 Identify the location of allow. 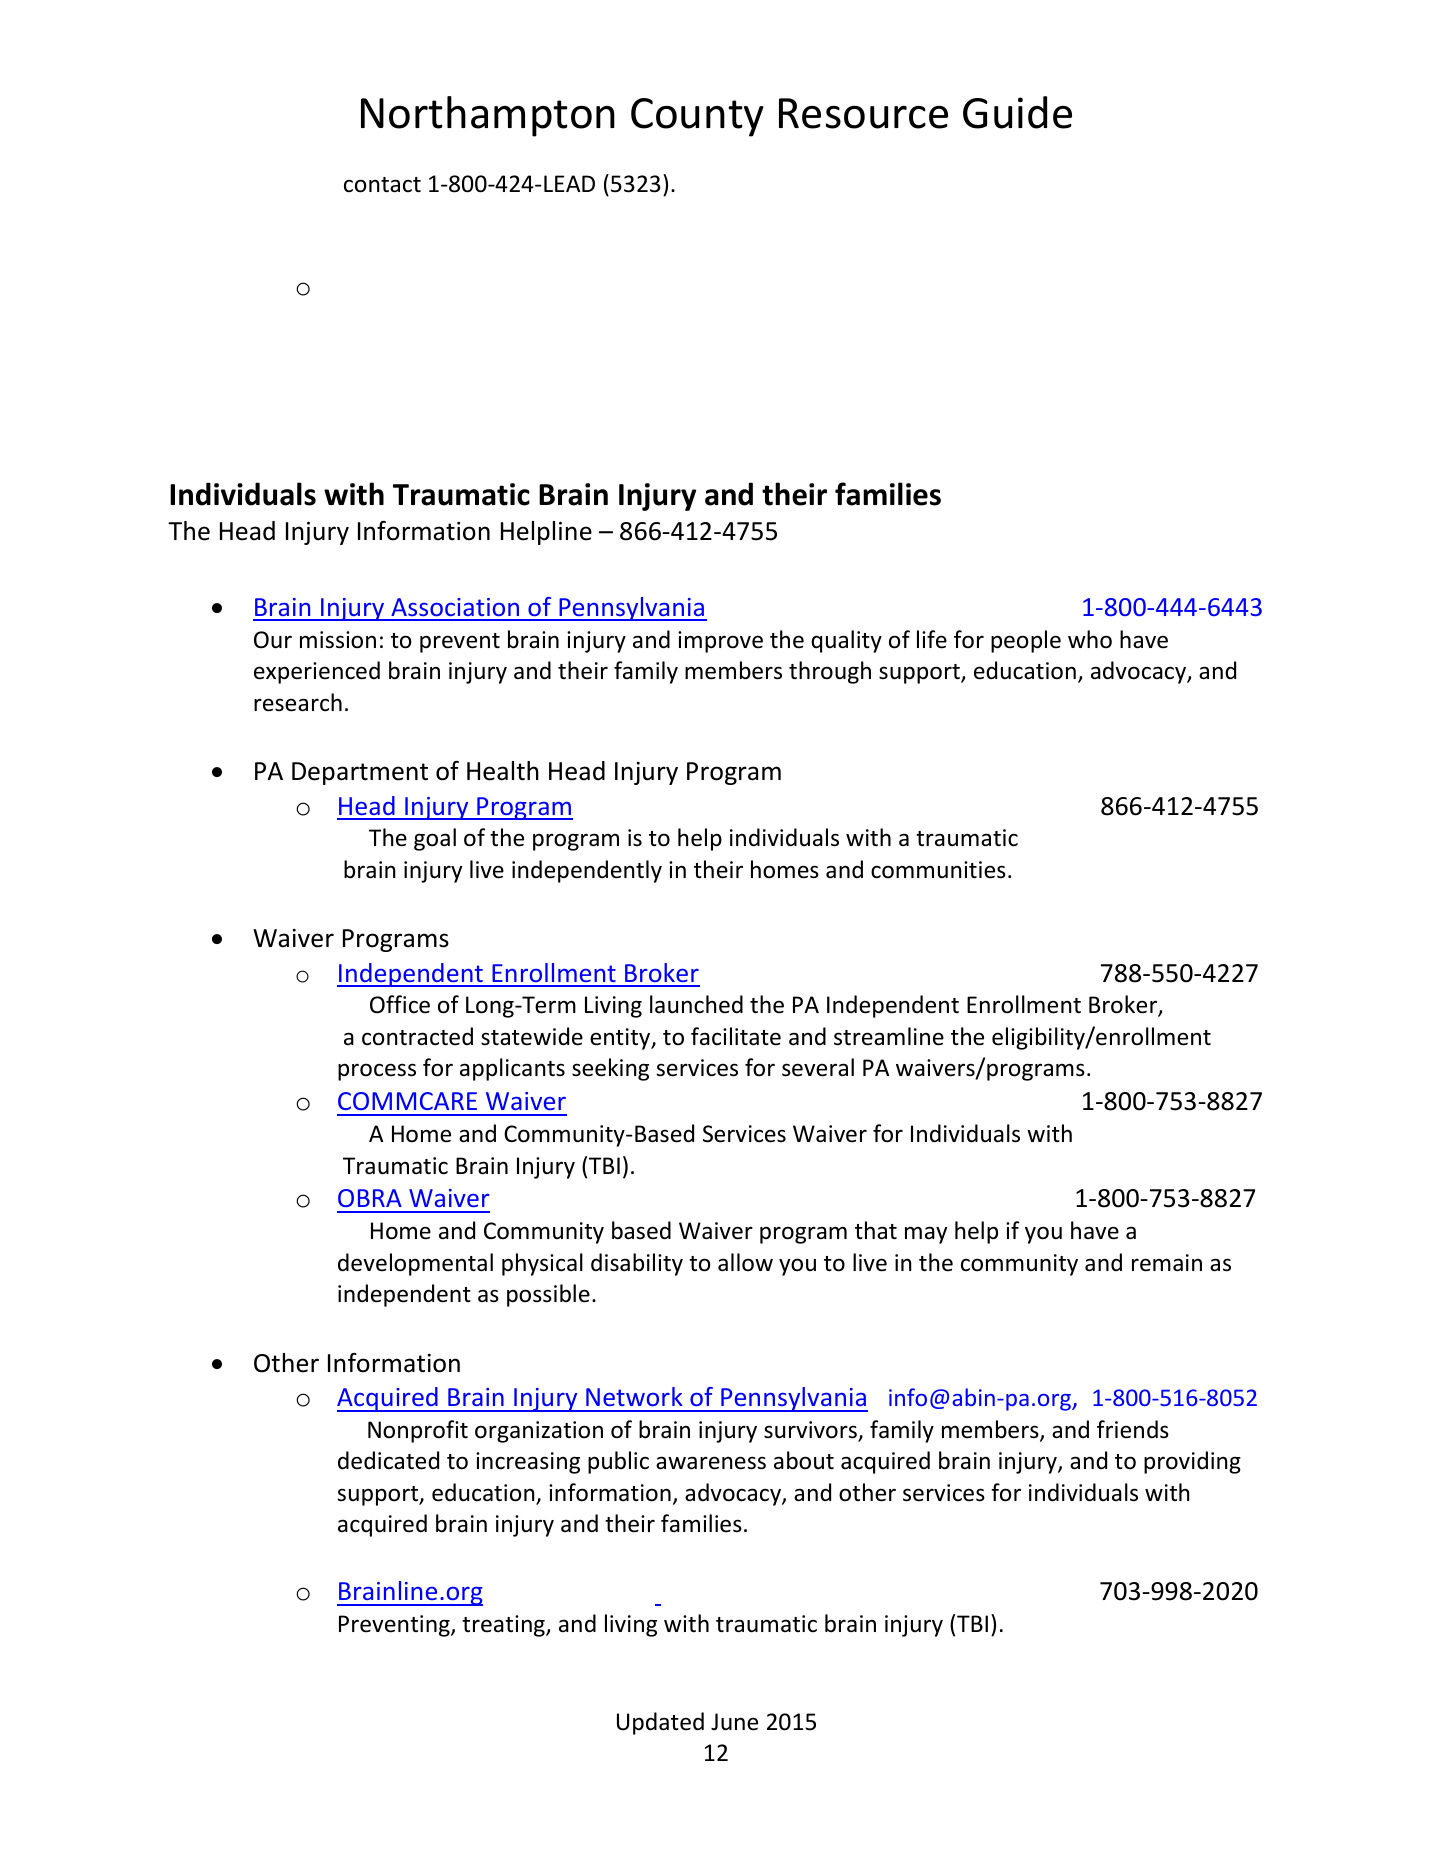
(745, 1262).
